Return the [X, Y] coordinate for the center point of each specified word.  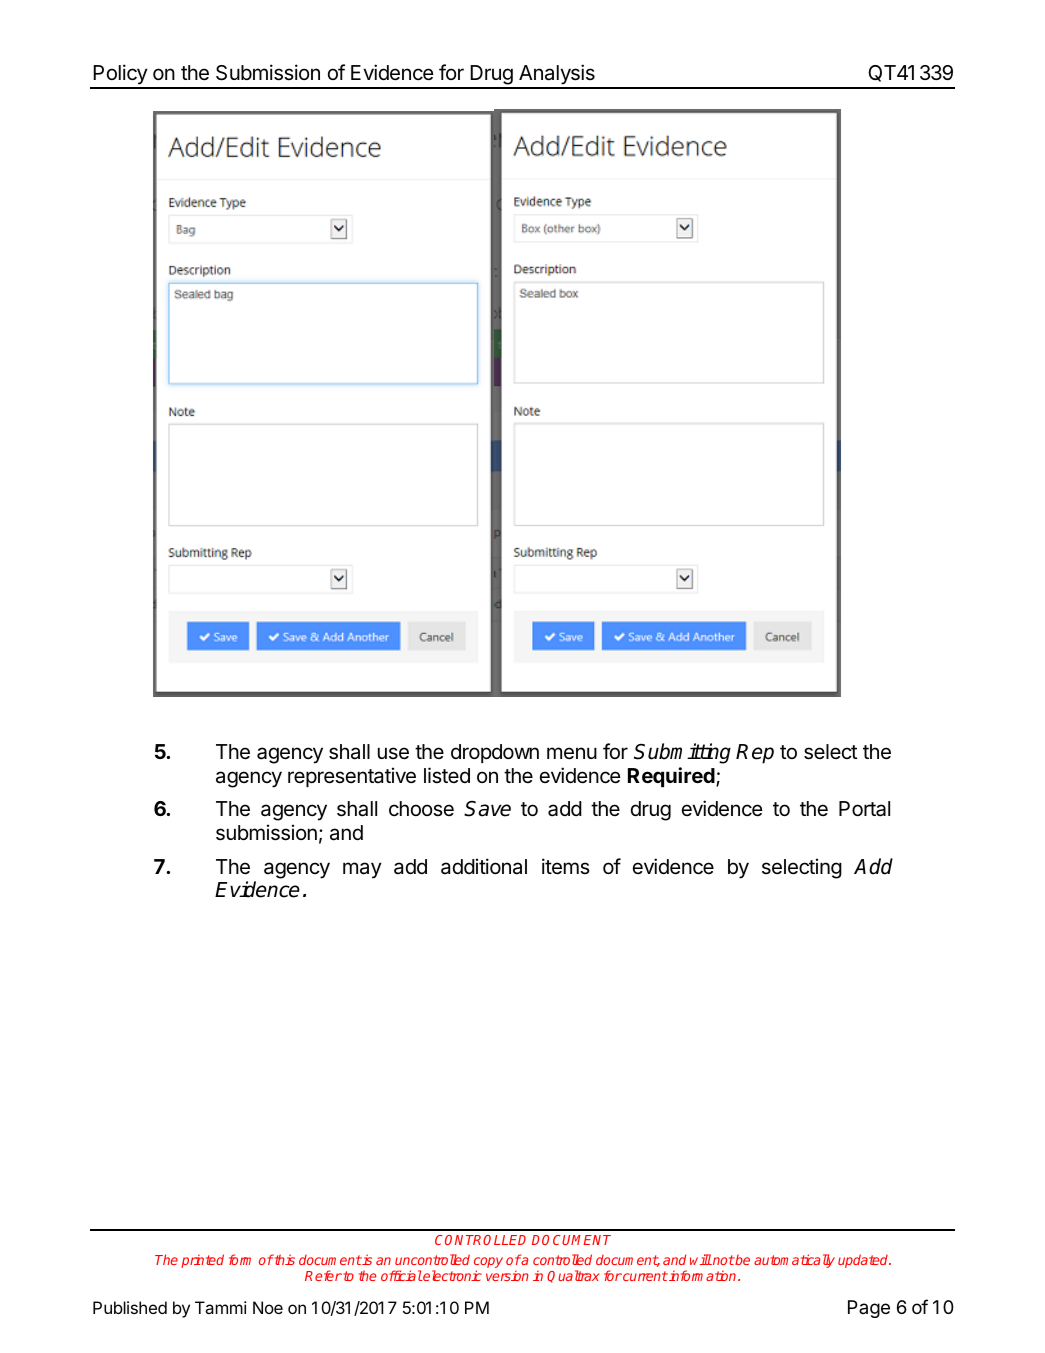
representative [352, 777]
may [362, 870]
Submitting [682, 753]
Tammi [221, 1307]
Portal [864, 809]
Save [487, 809]
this [284, 1259]
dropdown [495, 753]
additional [484, 866]
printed [202, 1261]
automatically [794, 1261]
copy [488, 1264]
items [566, 866]
